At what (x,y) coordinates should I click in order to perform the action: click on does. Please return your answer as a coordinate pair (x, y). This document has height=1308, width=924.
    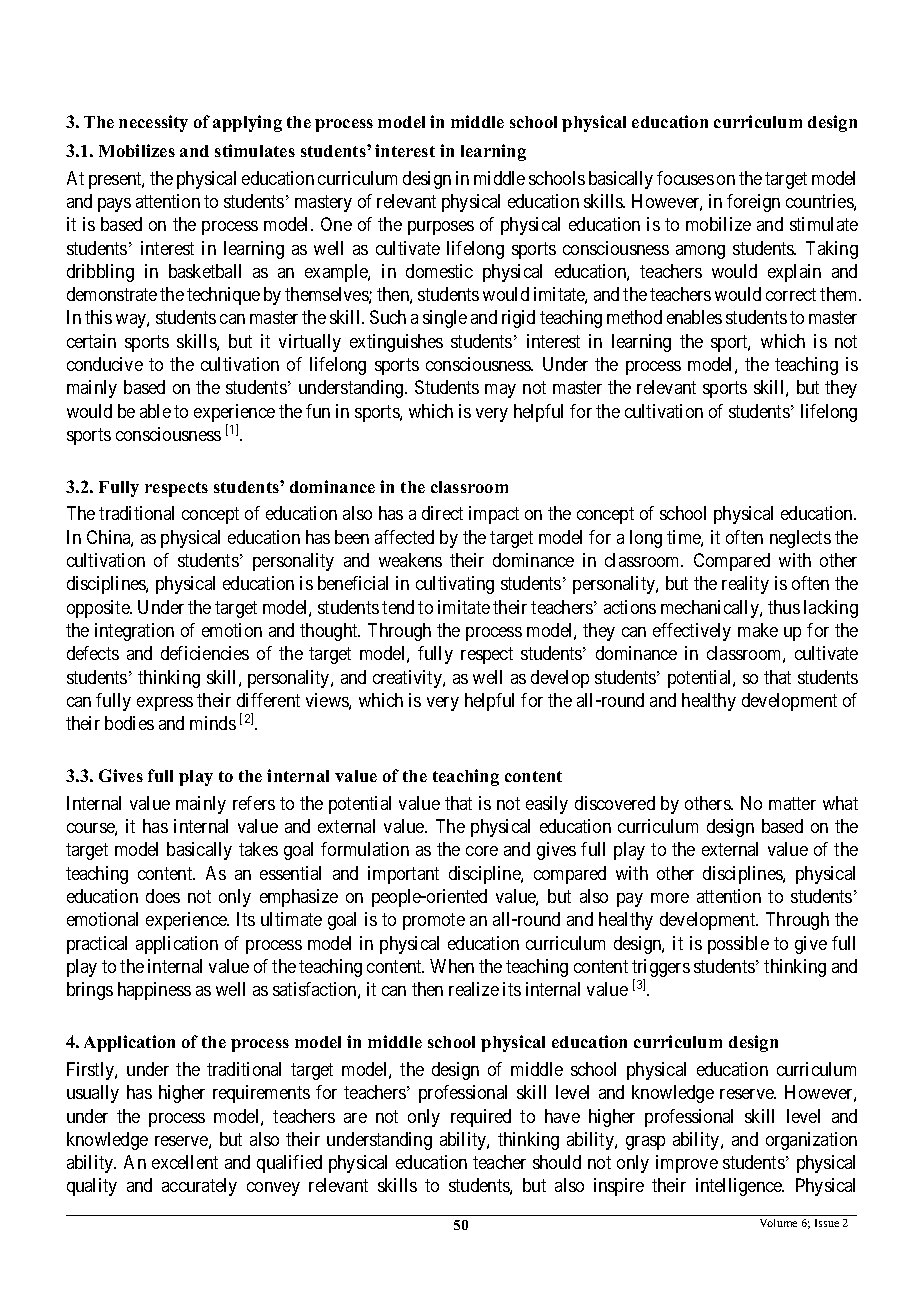
    Looking at the image, I should click on (163, 896).
